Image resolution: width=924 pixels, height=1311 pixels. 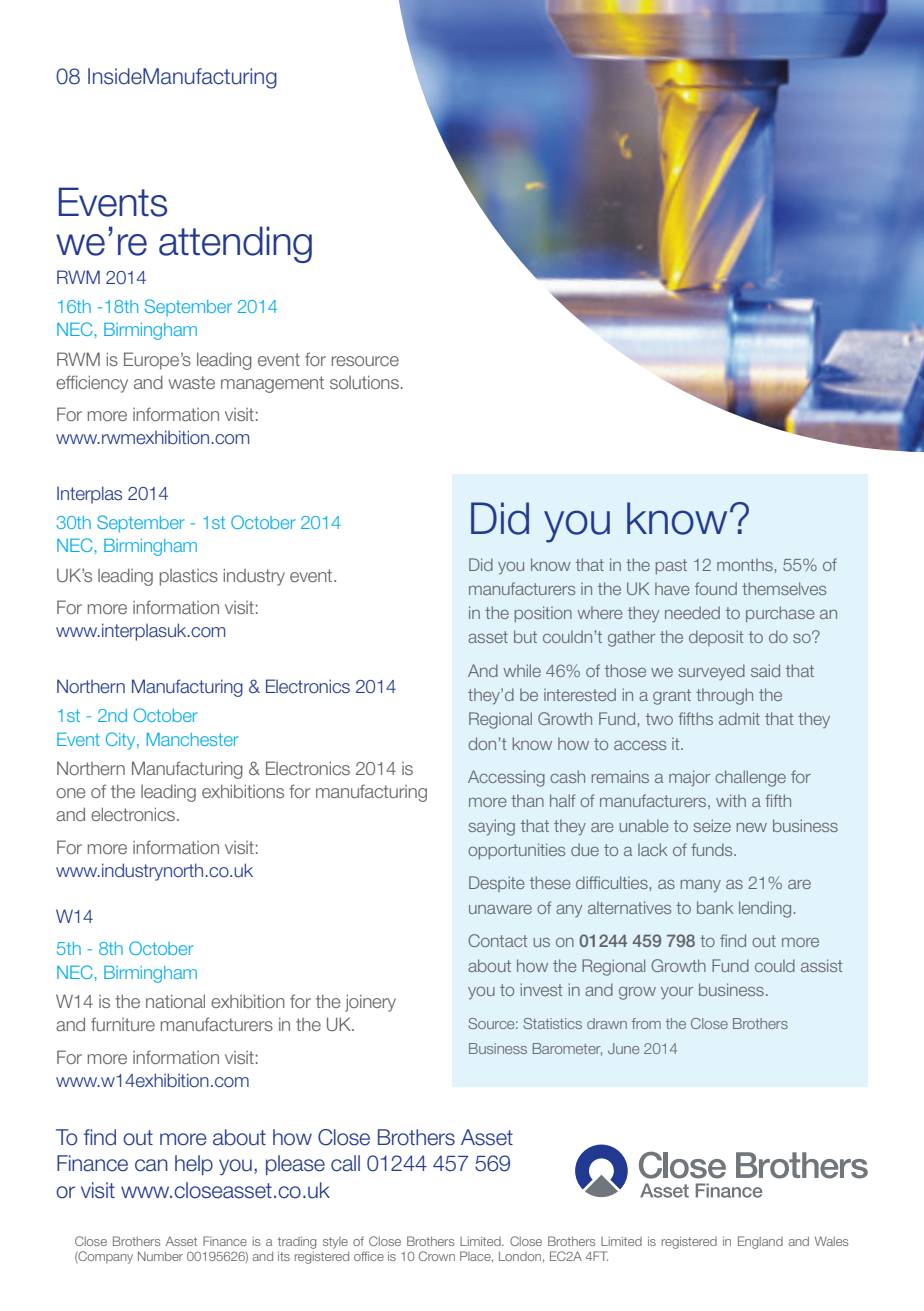 I want to click on England, so click(x=760, y=1242).
